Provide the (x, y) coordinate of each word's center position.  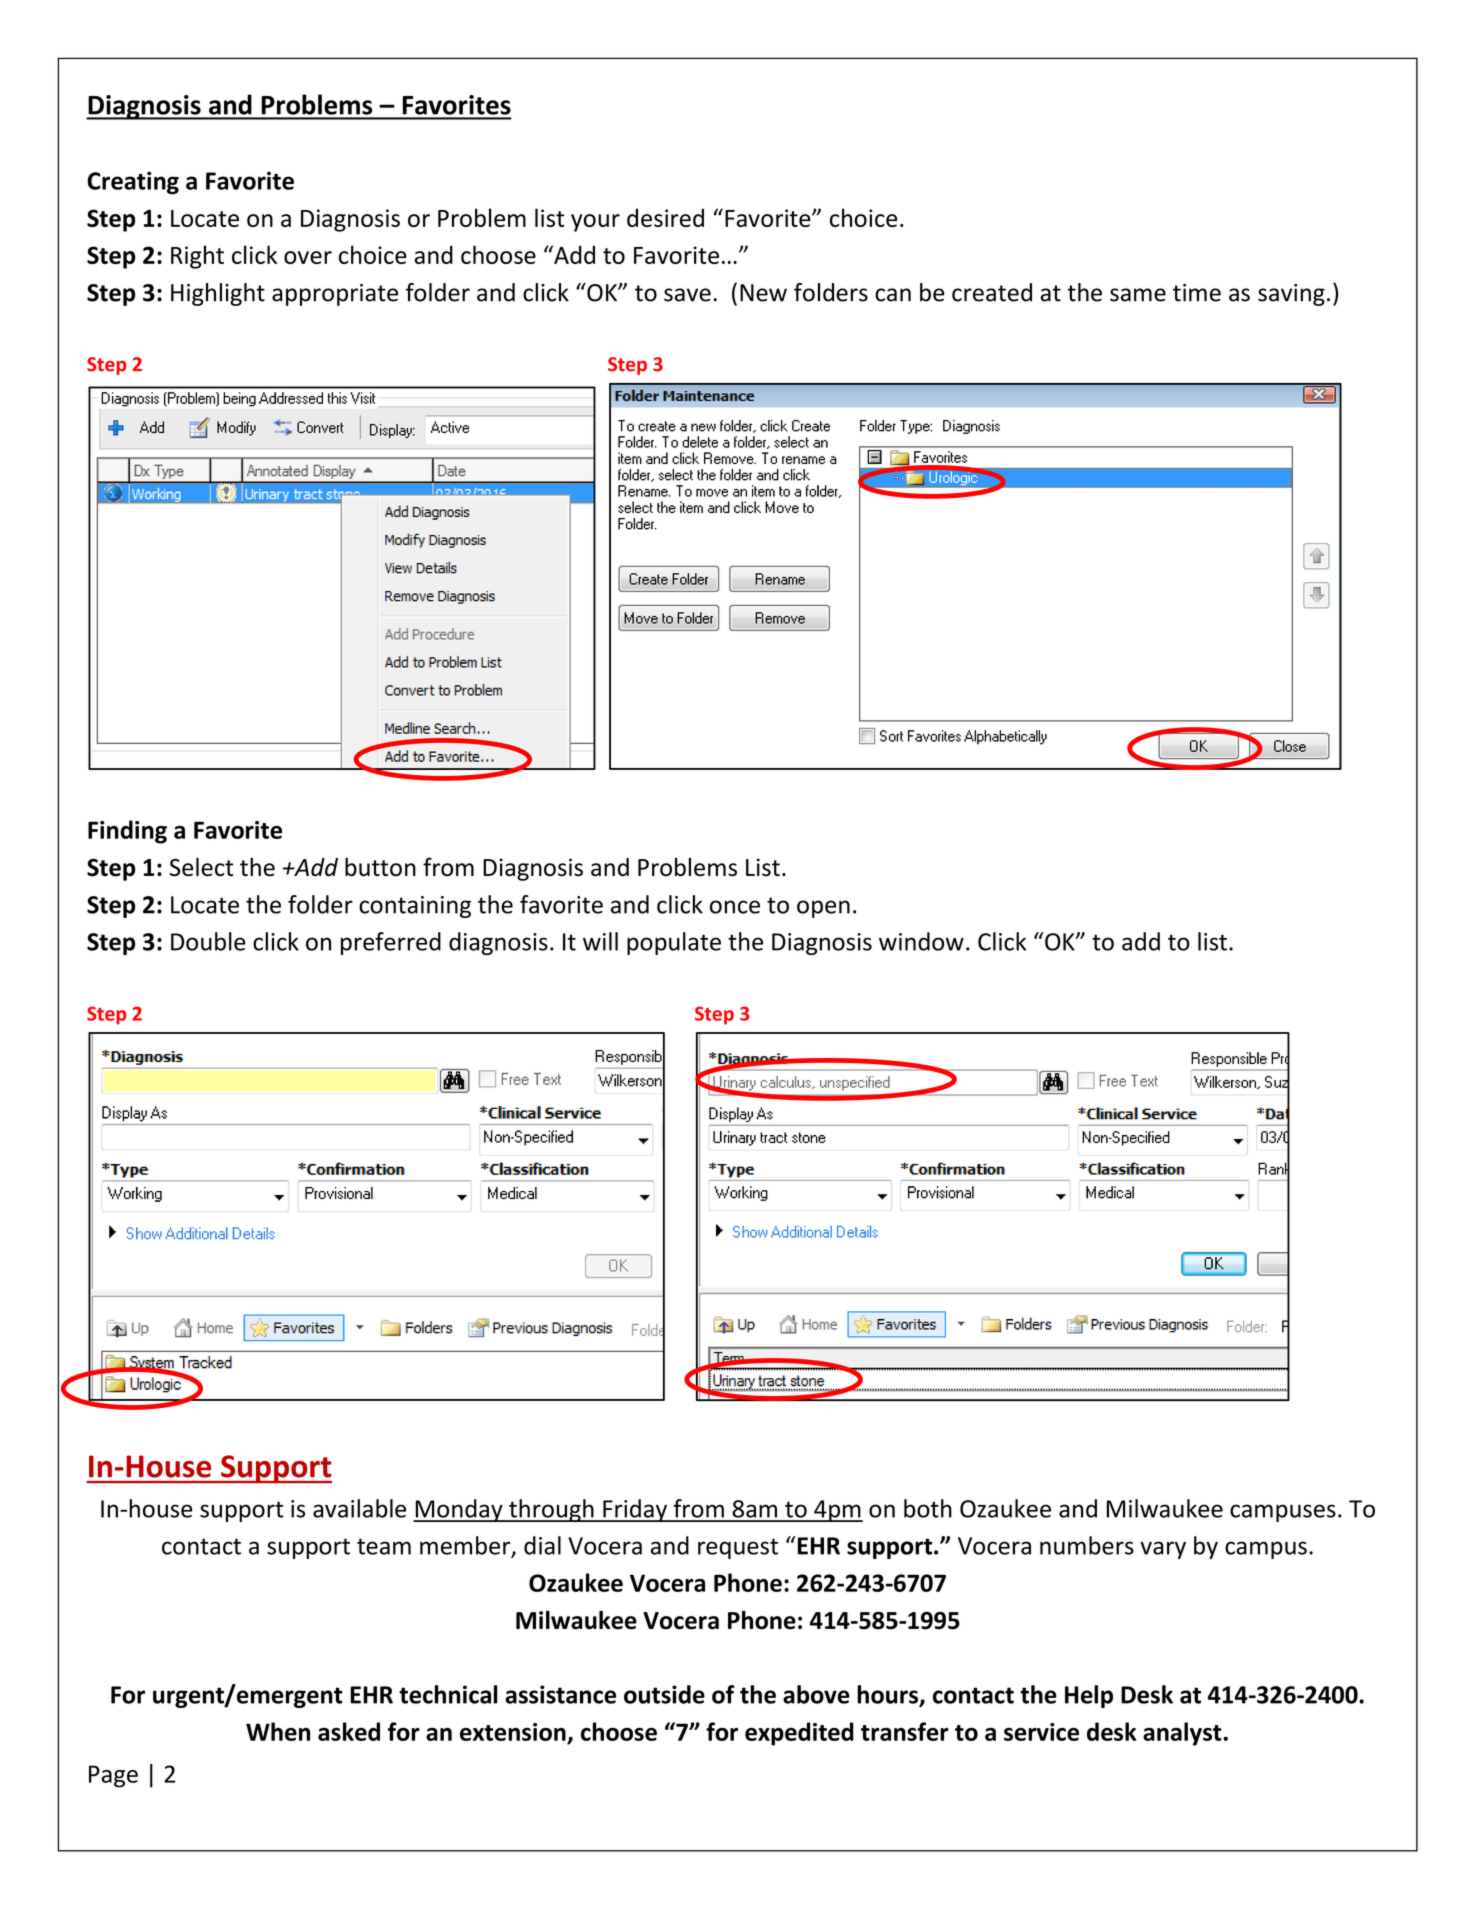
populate (674, 943)
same (1138, 295)
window (921, 941)
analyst (1183, 1734)
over (308, 257)
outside (664, 1694)
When (278, 1731)
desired (665, 217)
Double (208, 941)
